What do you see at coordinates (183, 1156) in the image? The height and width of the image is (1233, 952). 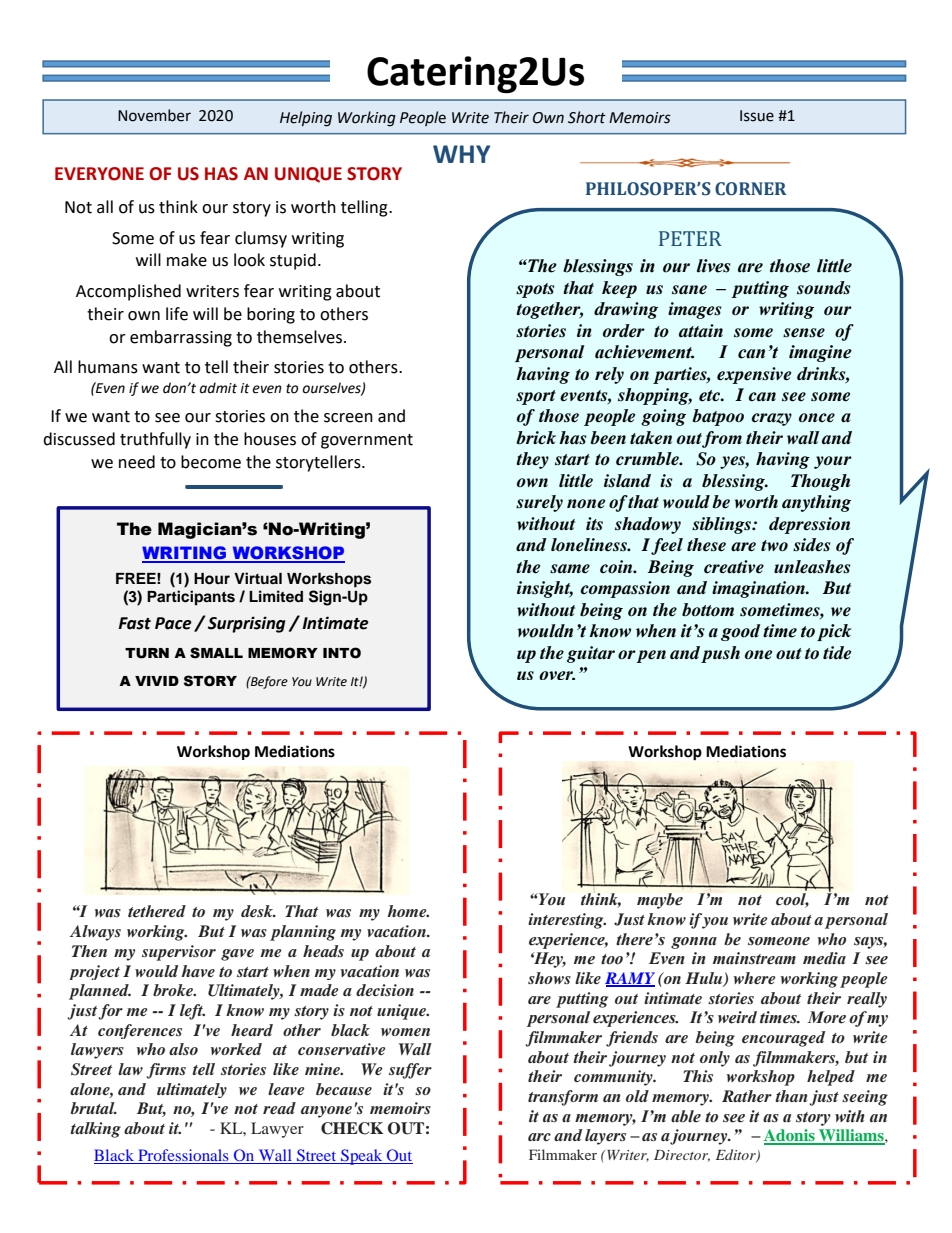 I see `Professionals` at bounding box center [183, 1156].
